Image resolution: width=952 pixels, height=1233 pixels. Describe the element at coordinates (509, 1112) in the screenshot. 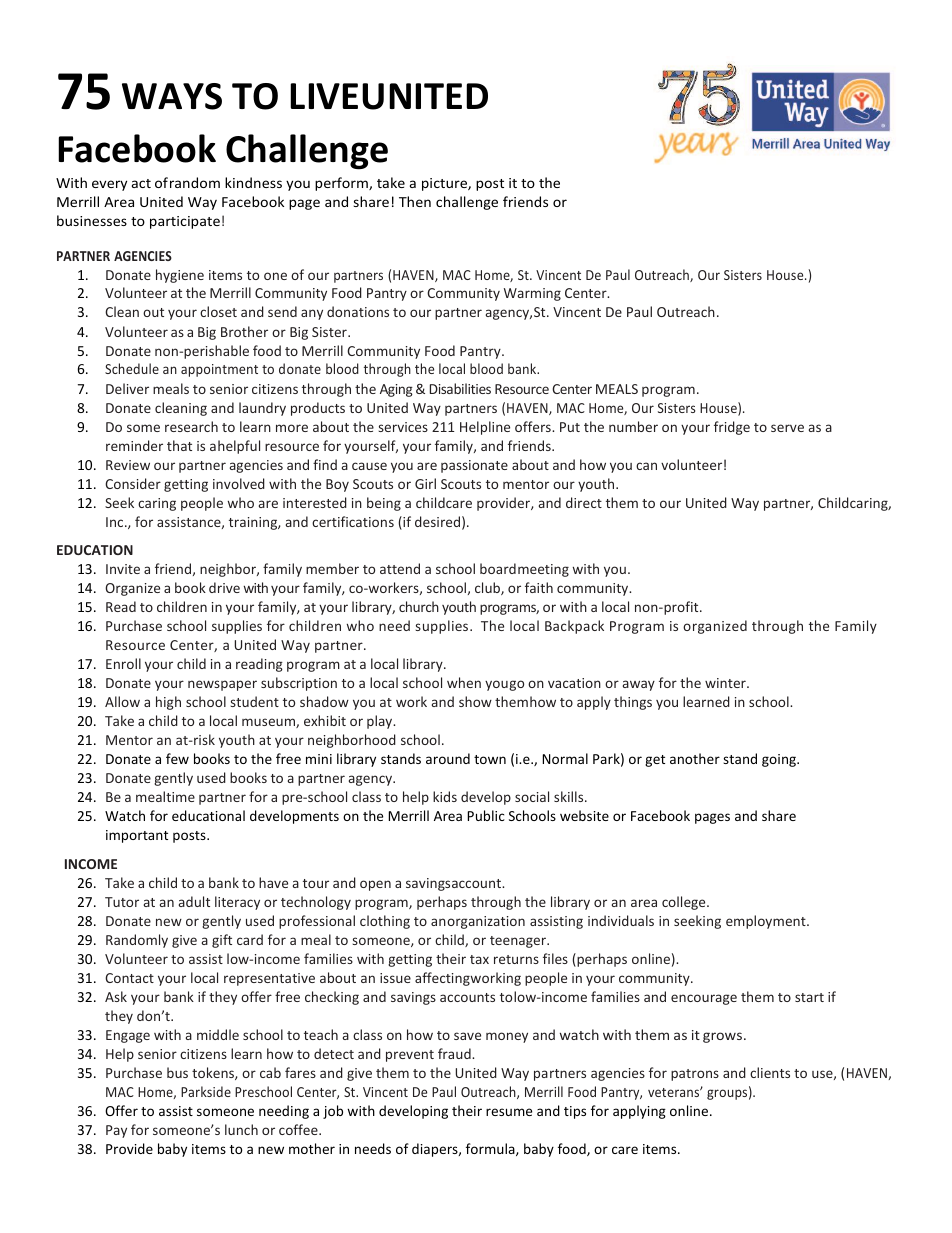

I see `resume` at that location.
